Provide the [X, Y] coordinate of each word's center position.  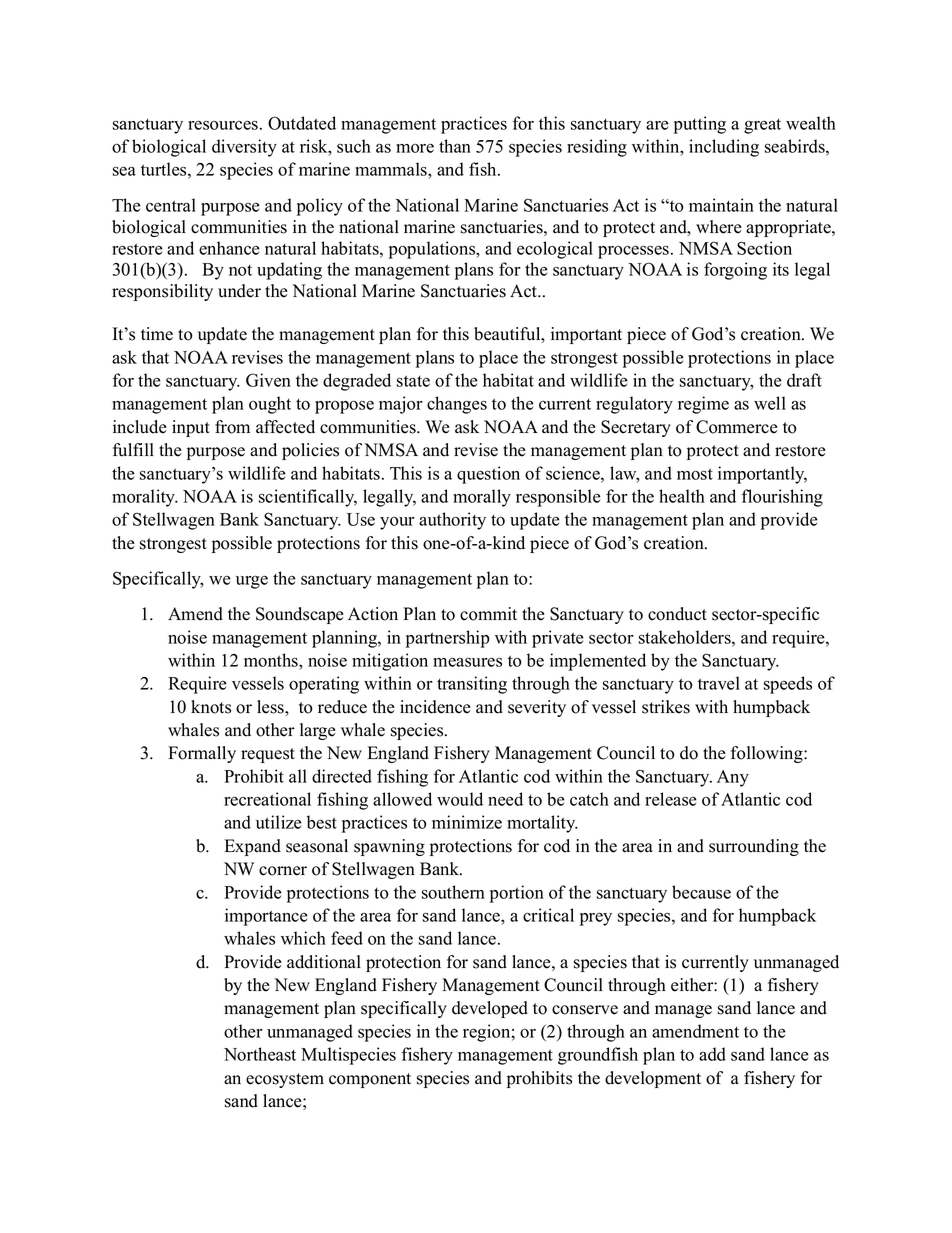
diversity [244, 148]
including [724, 148]
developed [490, 1009]
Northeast [260, 1054]
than [455, 146]
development [653, 1079]
